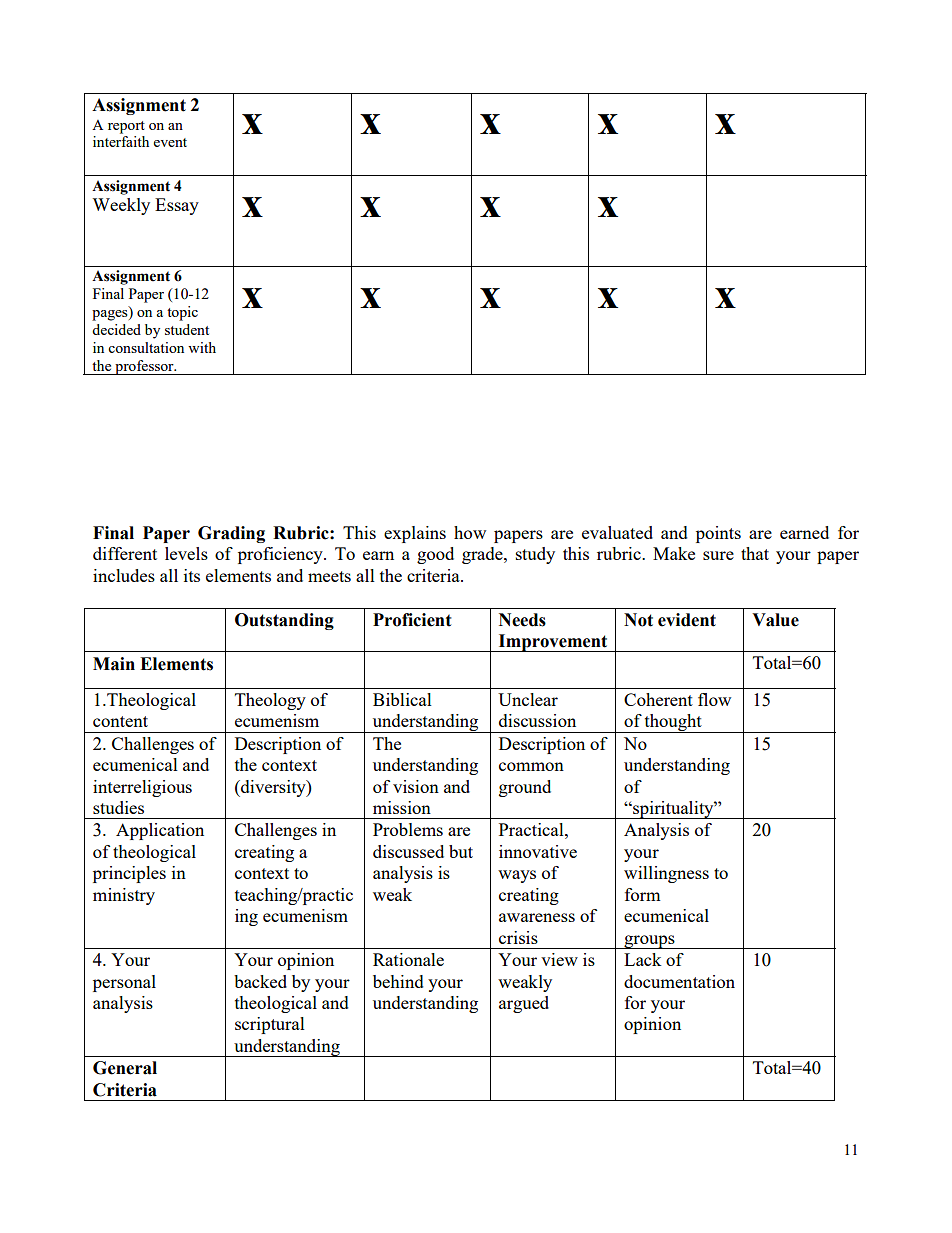 The image size is (952, 1233). Describe the element at coordinates (402, 699) in the image. I see `Biblical` at that location.
